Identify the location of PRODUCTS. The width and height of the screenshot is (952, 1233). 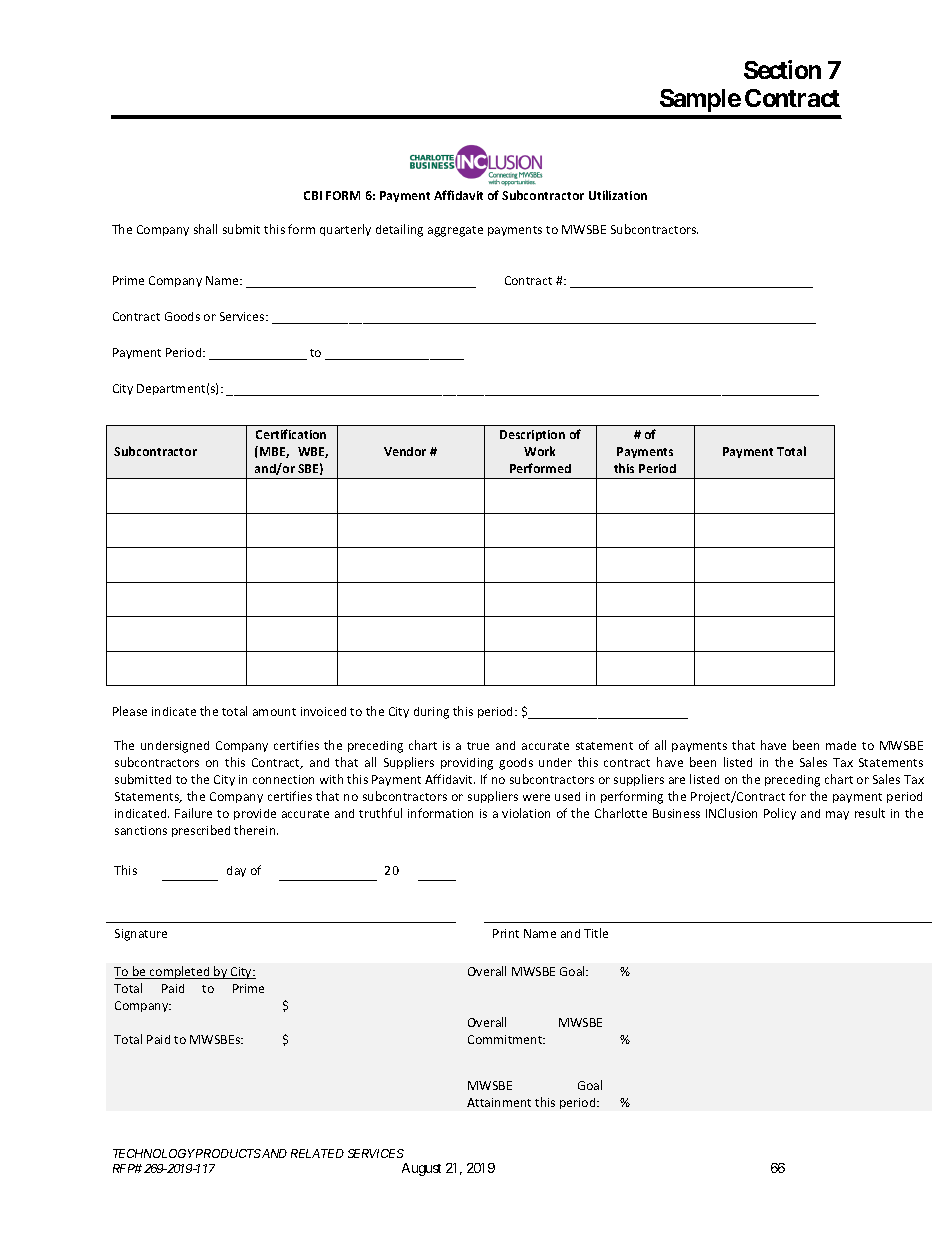
(228, 1153).
